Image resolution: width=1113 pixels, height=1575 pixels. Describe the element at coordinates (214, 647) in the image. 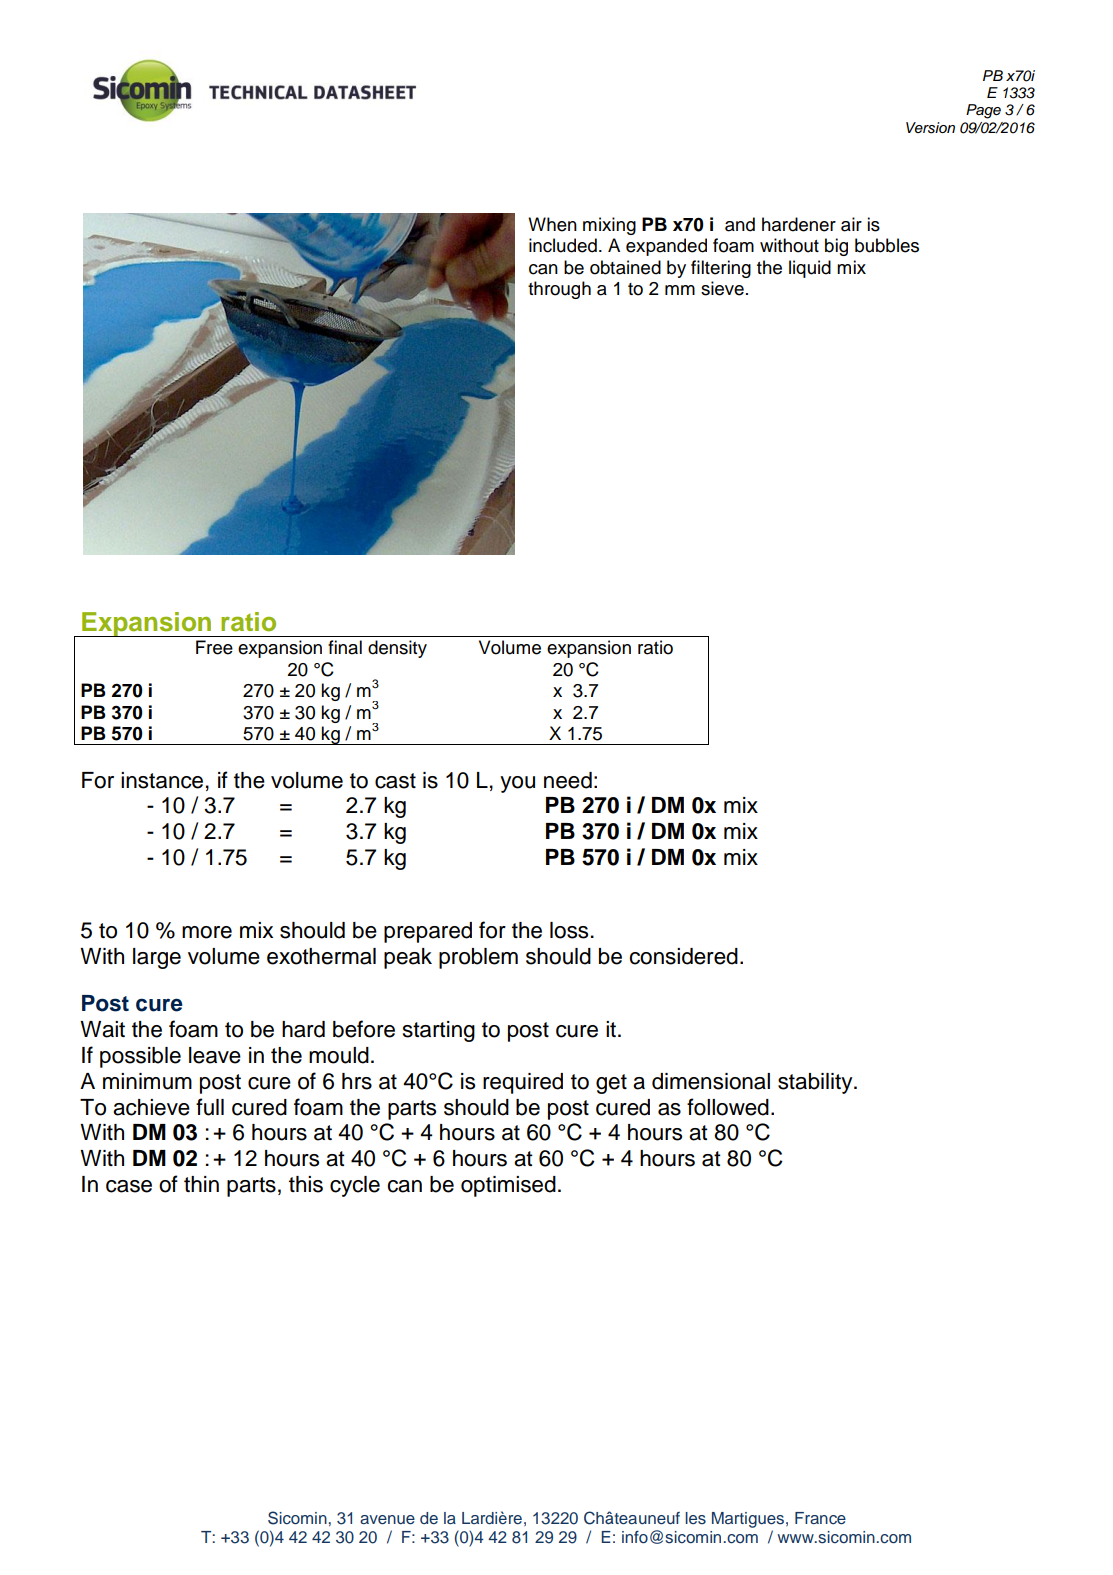

I see `Free` at that location.
